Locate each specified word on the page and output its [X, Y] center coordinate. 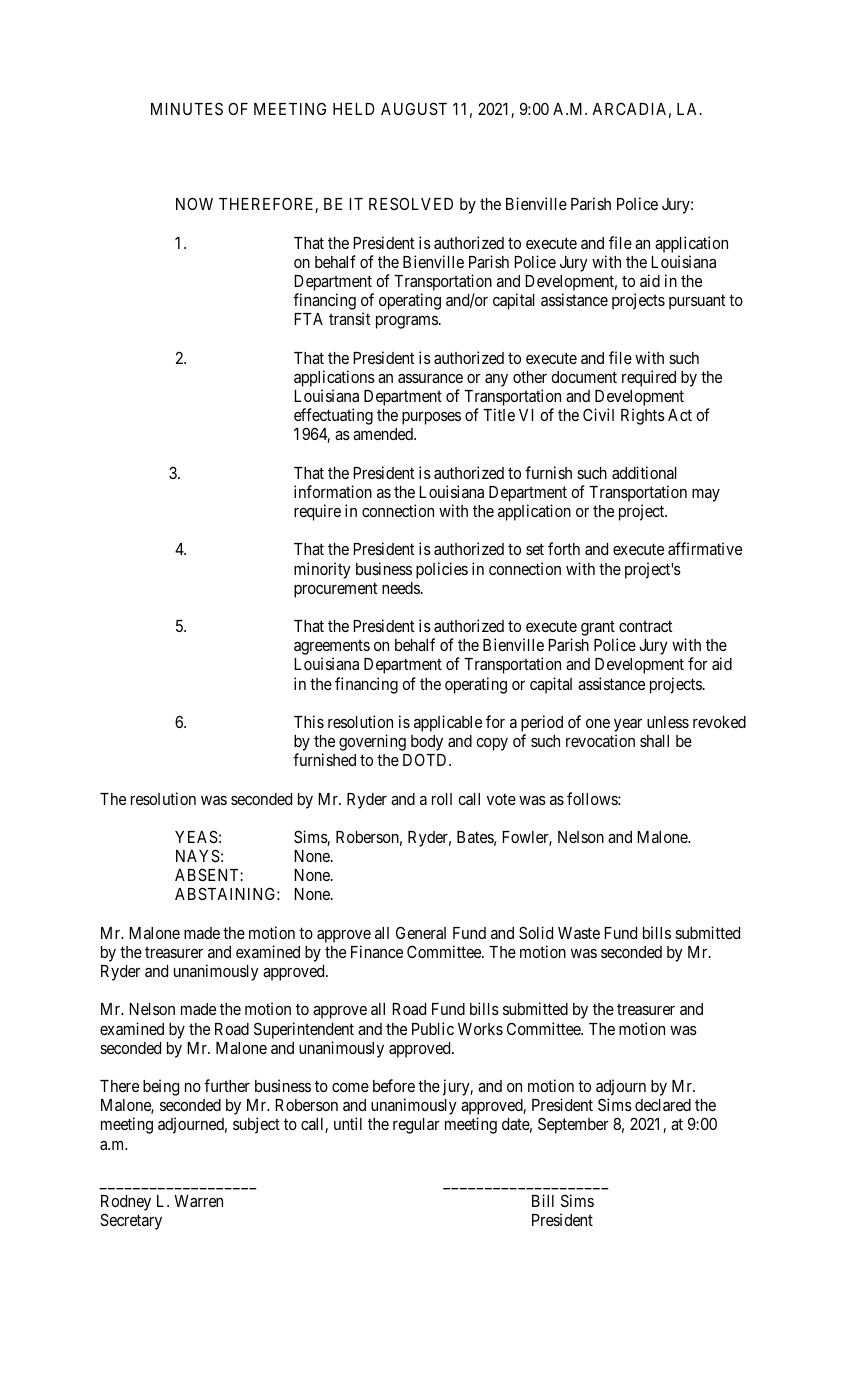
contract [645, 626]
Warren [198, 1201]
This [309, 721]
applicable [448, 723]
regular [416, 1126]
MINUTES [187, 108]
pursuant [697, 302]
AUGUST [414, 108]
